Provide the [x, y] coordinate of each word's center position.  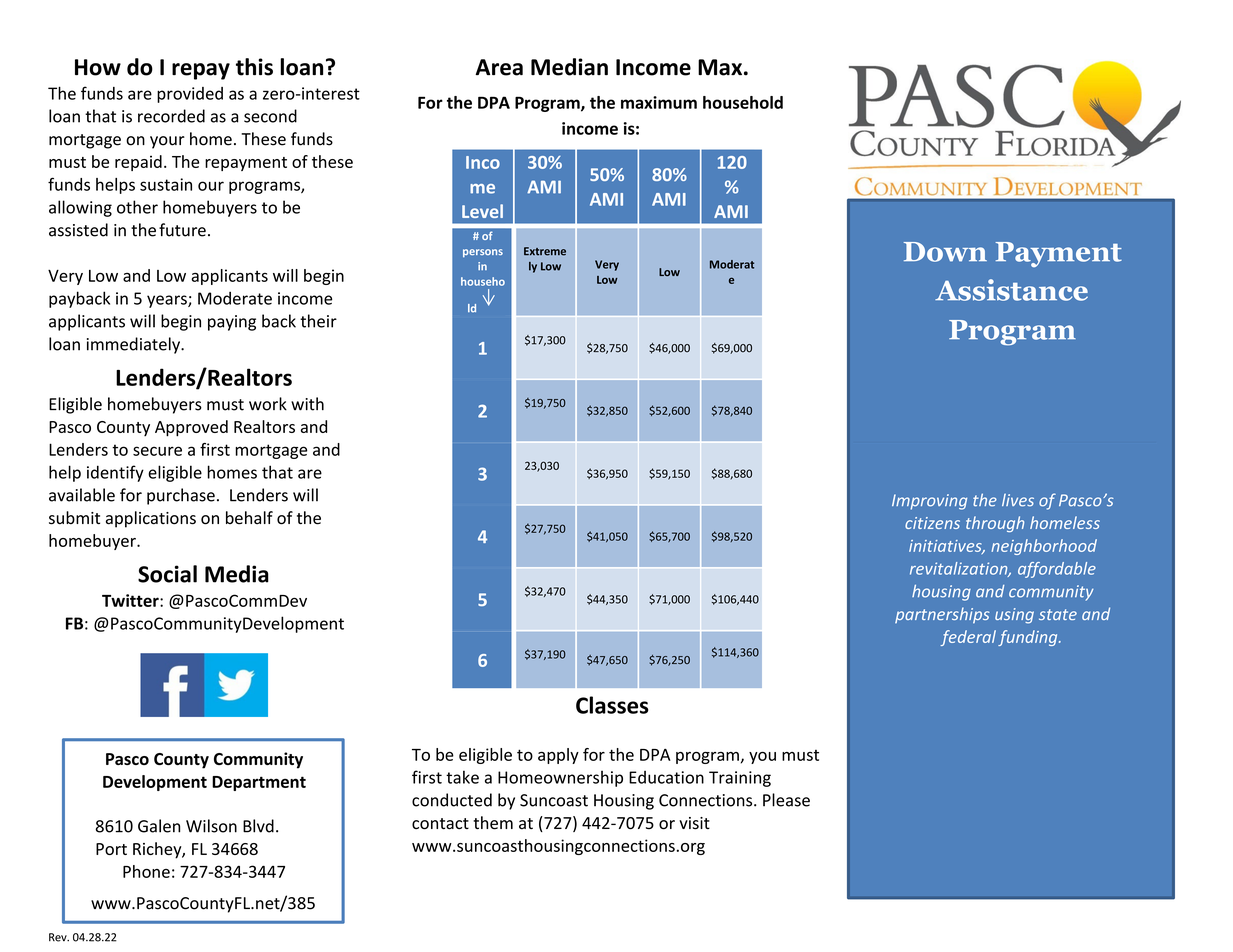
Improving [929, 502]
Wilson [211, 826]
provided [190, 95]
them [493, 823]
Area [499, 67]
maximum [659, 102]
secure [157, 451]
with [307, 404]
